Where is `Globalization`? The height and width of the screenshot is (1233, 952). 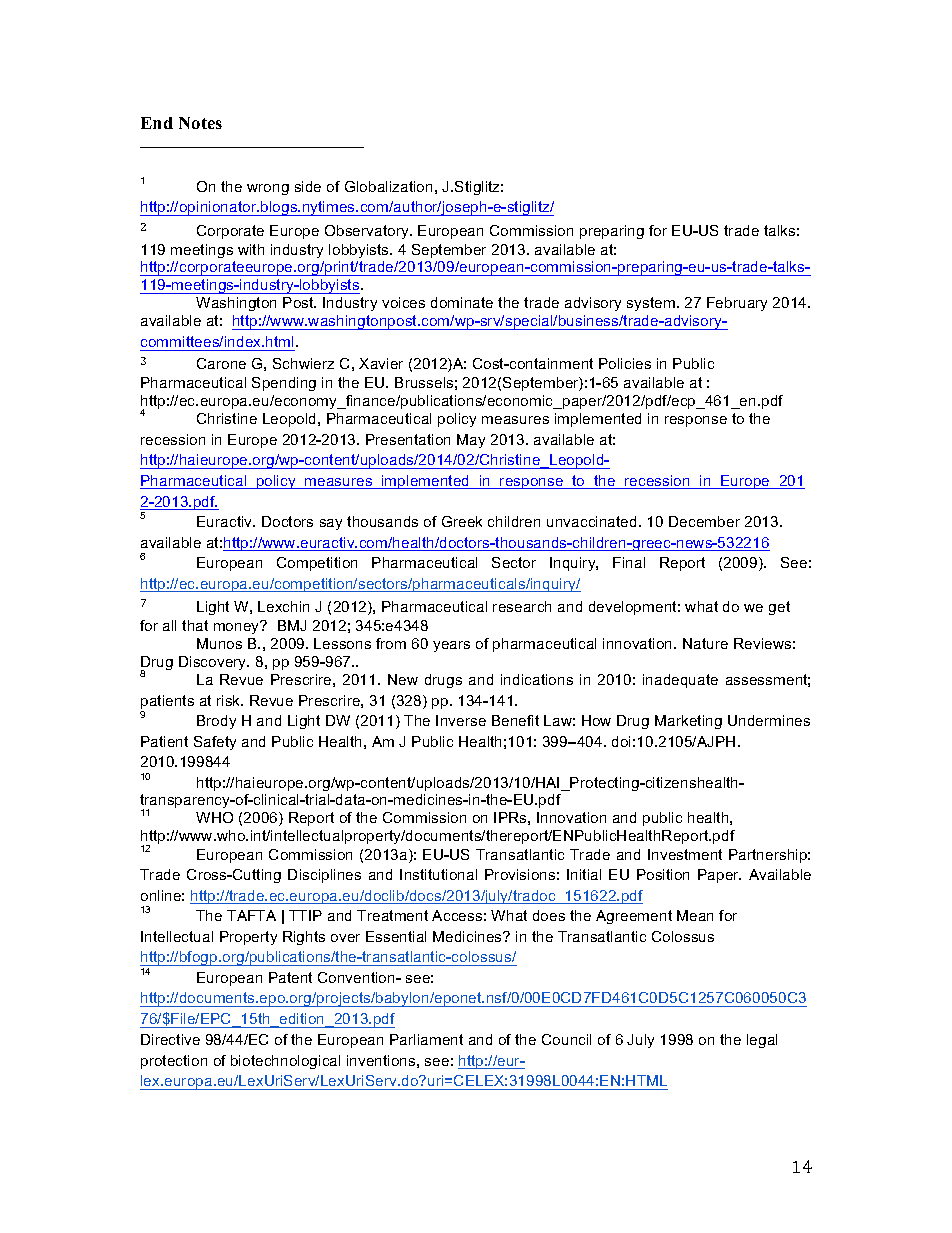
Globalization is located at coordinates (388, 186).
